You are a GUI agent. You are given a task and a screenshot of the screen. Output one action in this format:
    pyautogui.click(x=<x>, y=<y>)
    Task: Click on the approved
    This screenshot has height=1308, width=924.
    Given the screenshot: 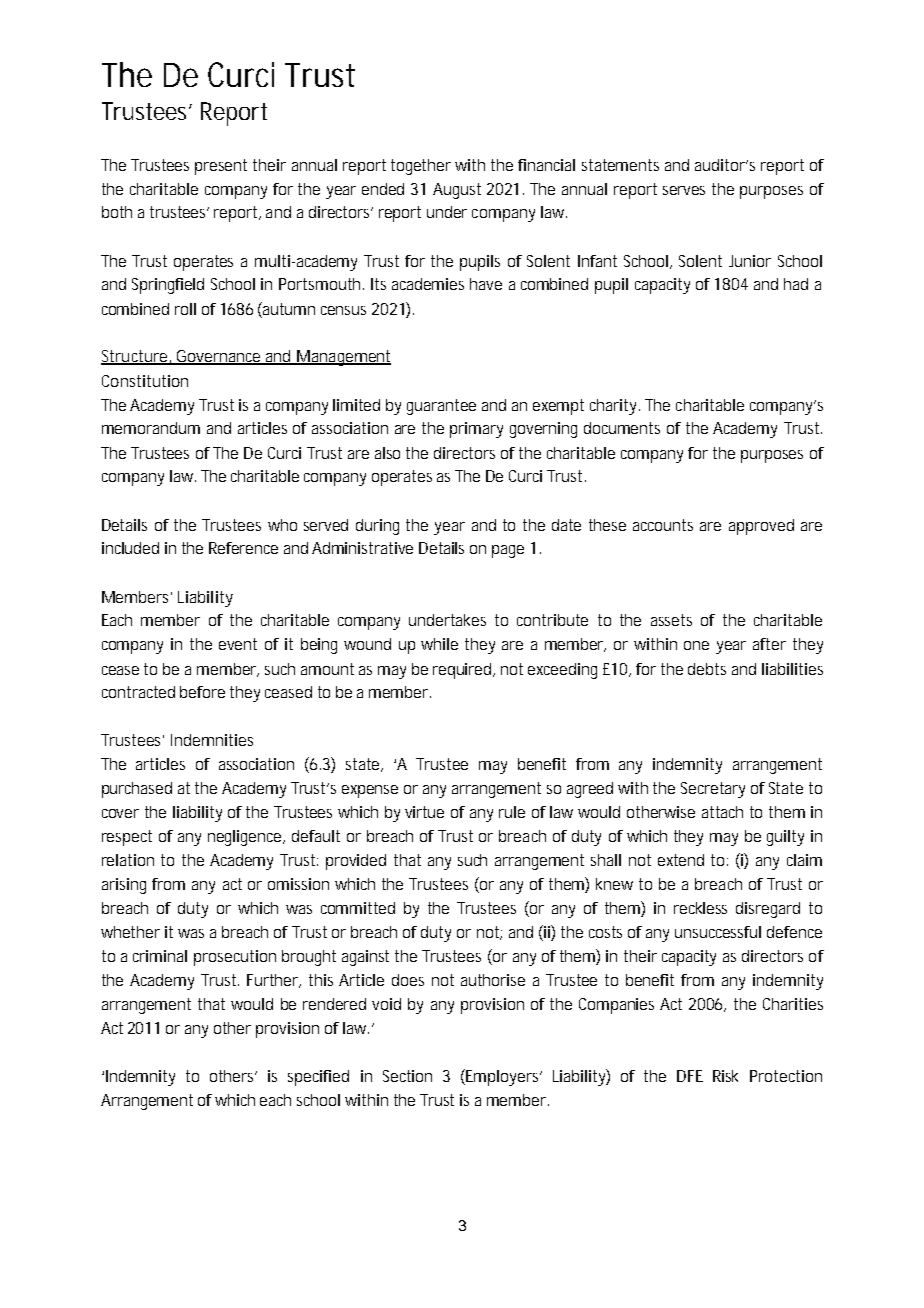 What is the action you would take?
    pyautogui.click(x=761, y=527)
